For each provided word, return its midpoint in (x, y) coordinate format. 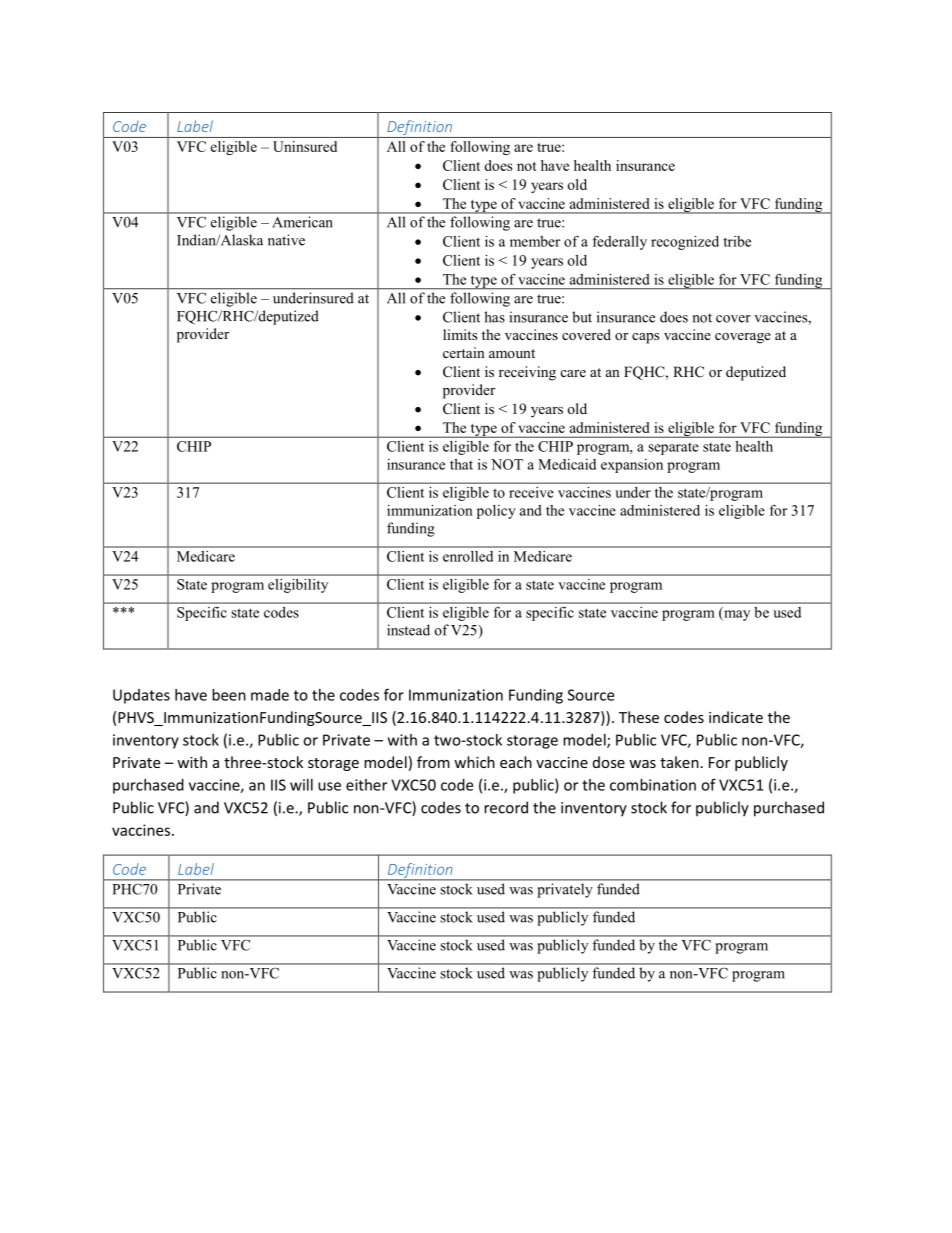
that (461, 464)
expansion (632, 466)
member (535, 241)
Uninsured (305, 146)
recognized (685, 243)
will (301, 785)
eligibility (298, 586)
